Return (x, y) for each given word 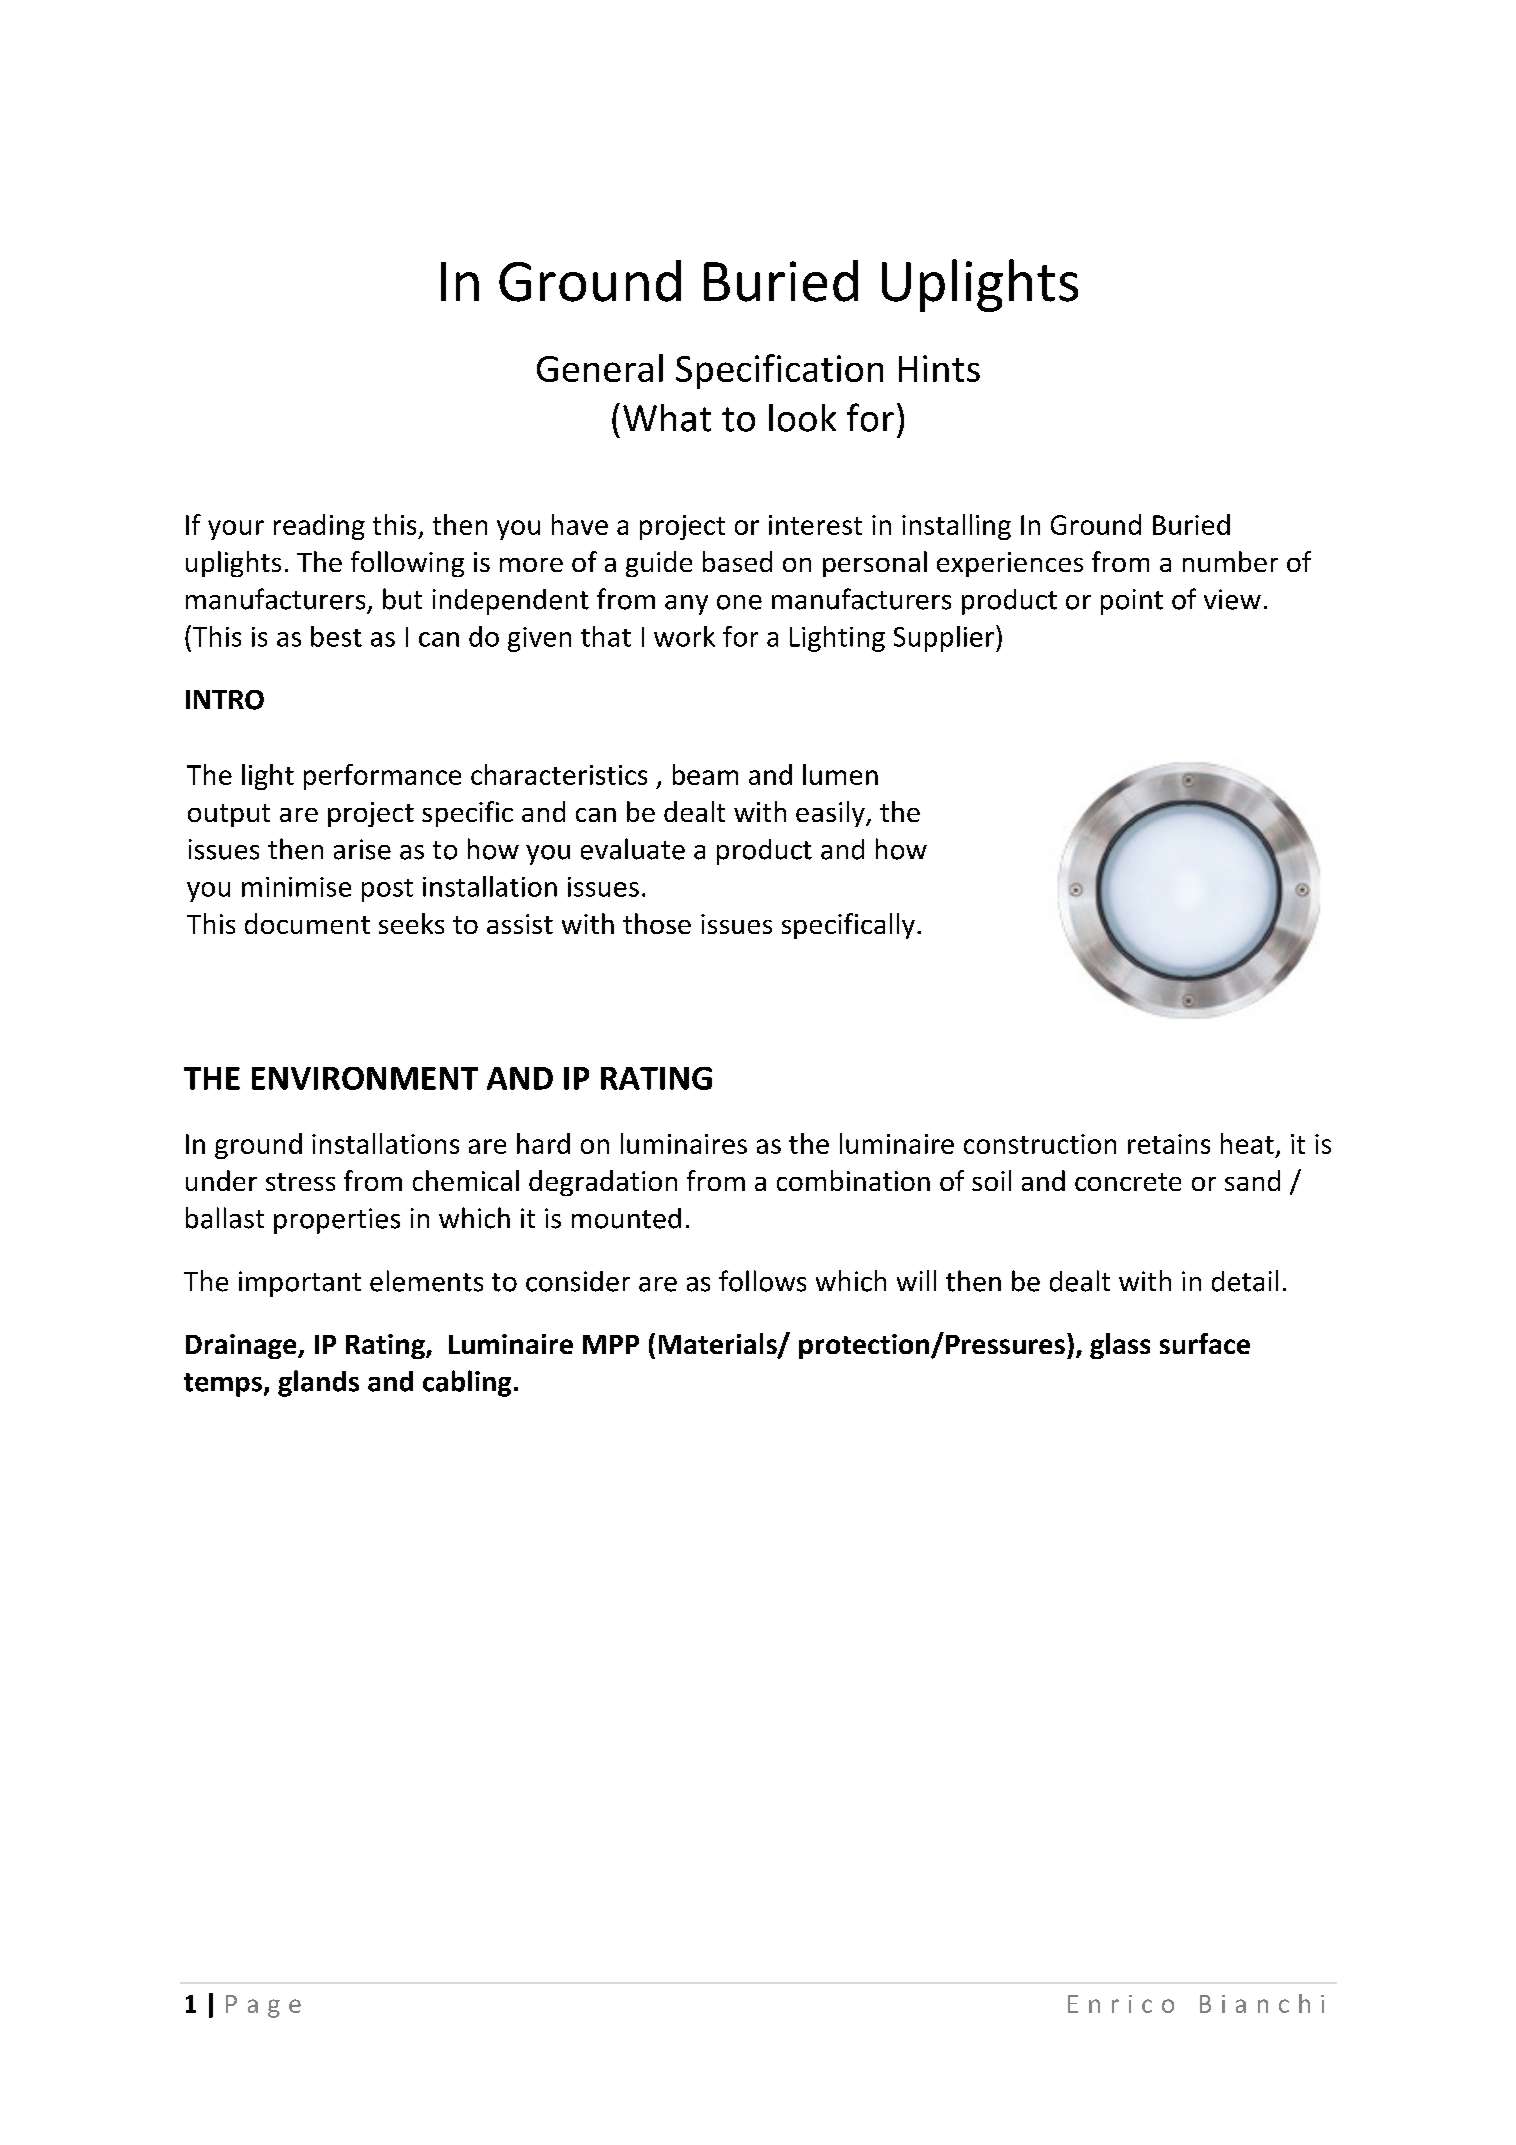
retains (1169, 1144)
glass (1120, 1346)
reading (319, 527)
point (1132, 602)
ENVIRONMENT (365, 1078)
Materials (719, 1345)
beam (705, 774)
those (657, 923)
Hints (939, 368)
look (802, 418)
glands (318, 1383)
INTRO (225, 700)
